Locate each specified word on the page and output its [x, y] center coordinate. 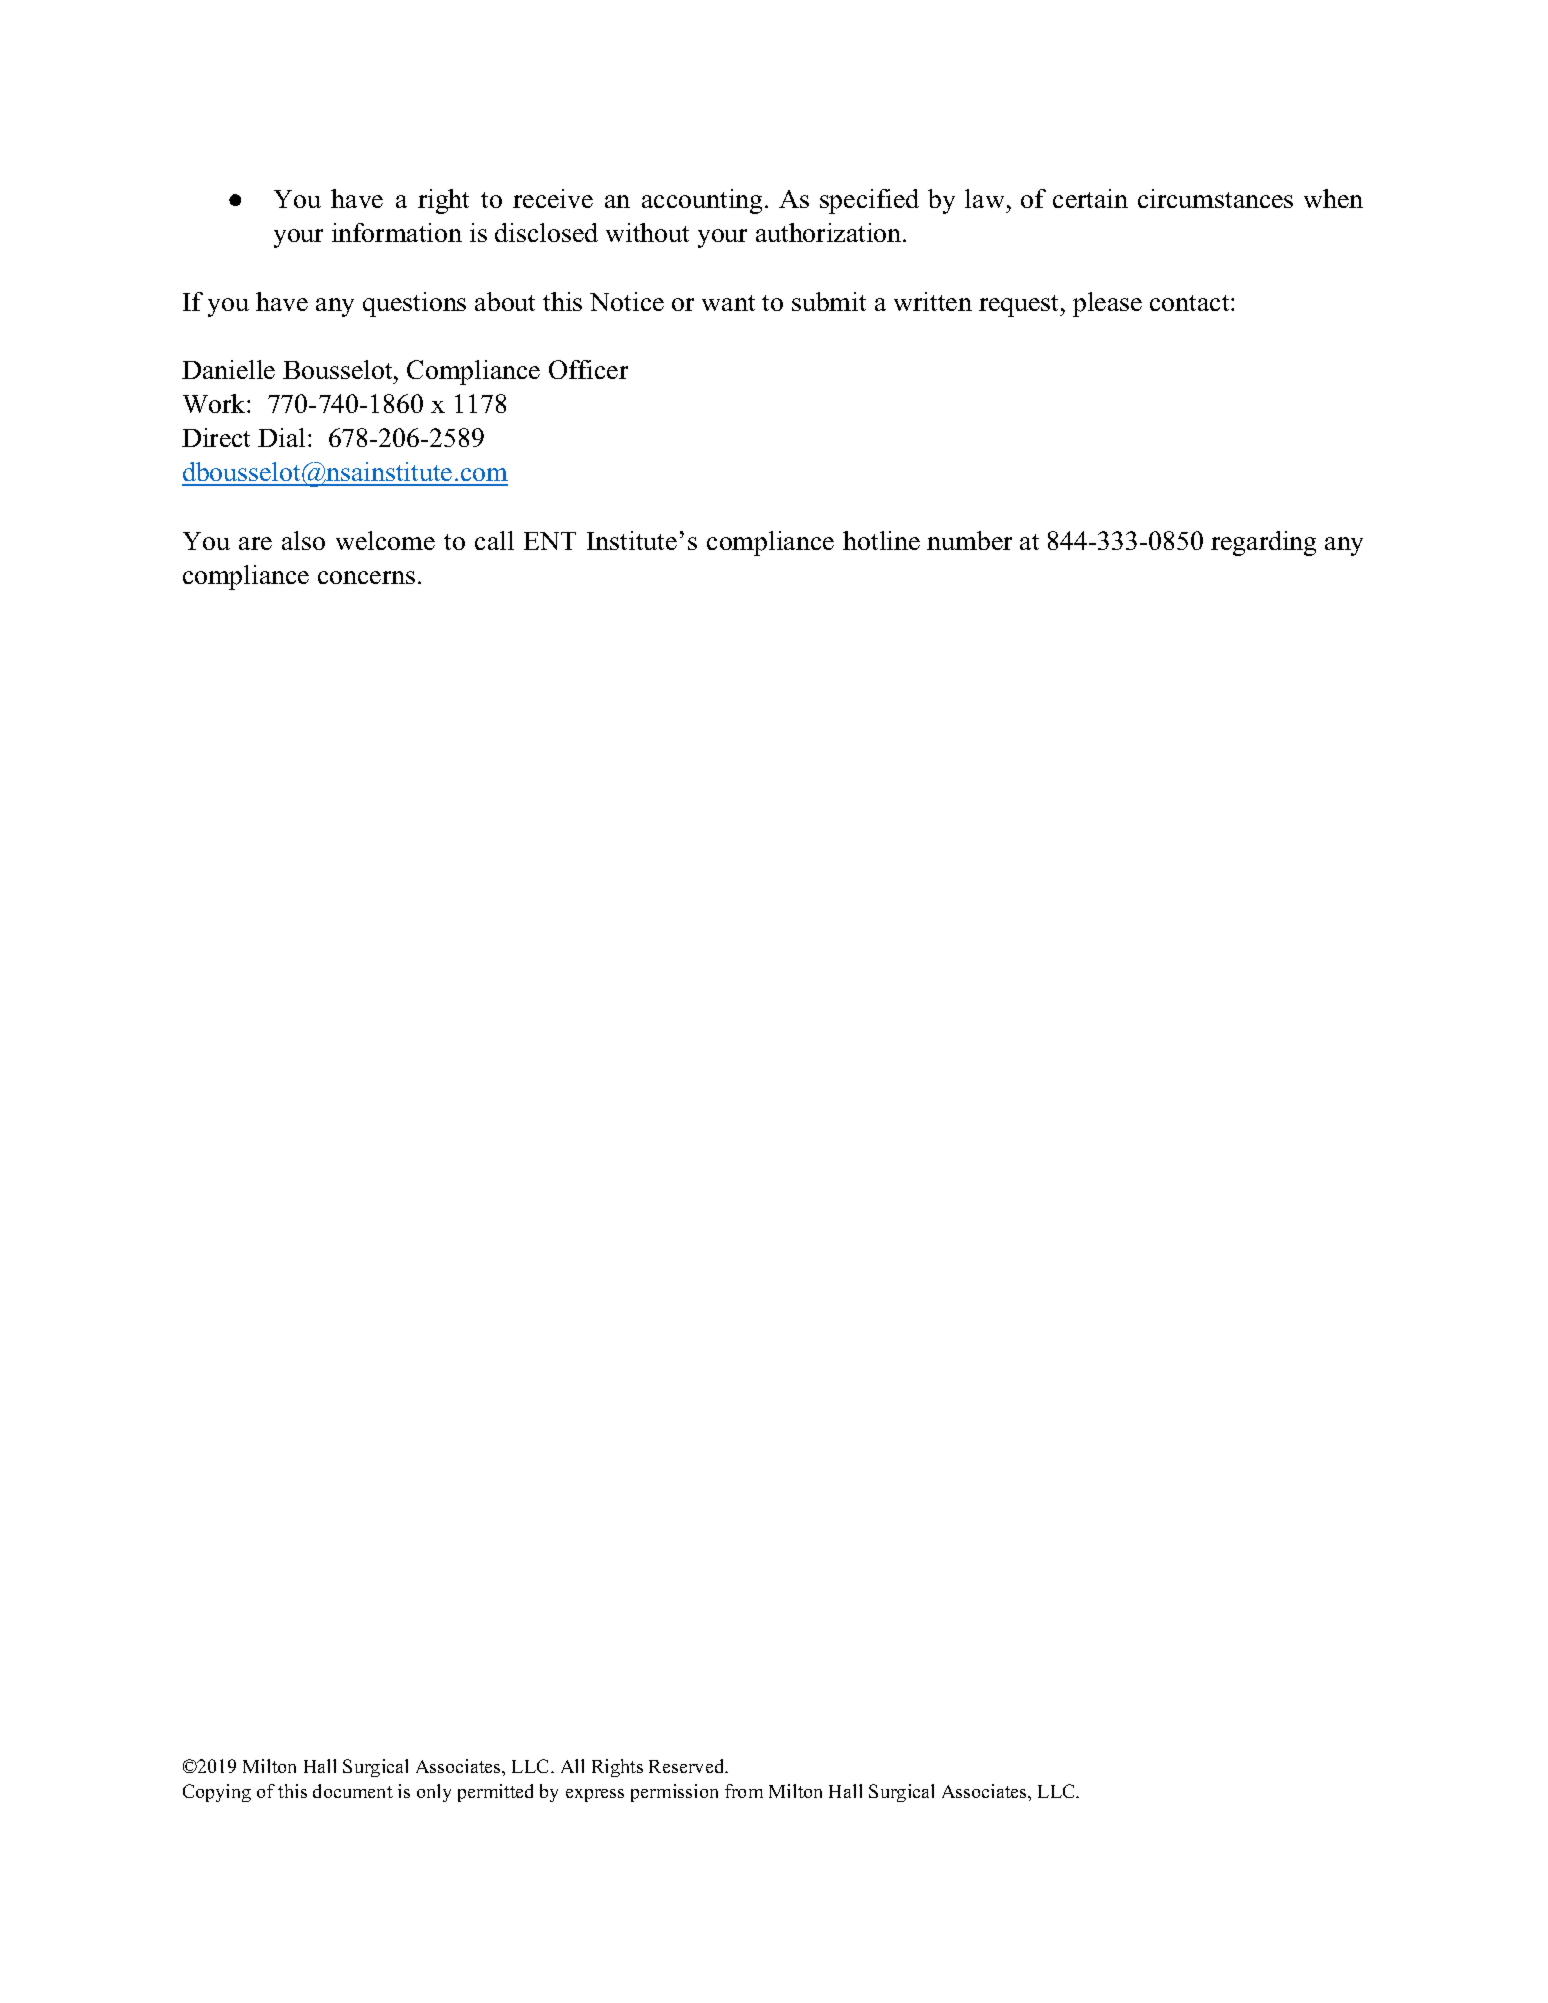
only [434, 1793]
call [494, 540]
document [353, 1791]
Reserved [688, 1766]
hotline [881, 540]
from [744, 1791]
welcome [385, 540]
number [969, 540]
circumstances [1215, 198]
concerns [366, 577]
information [397, 232]
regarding [1263, 543]
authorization [830, 232]
